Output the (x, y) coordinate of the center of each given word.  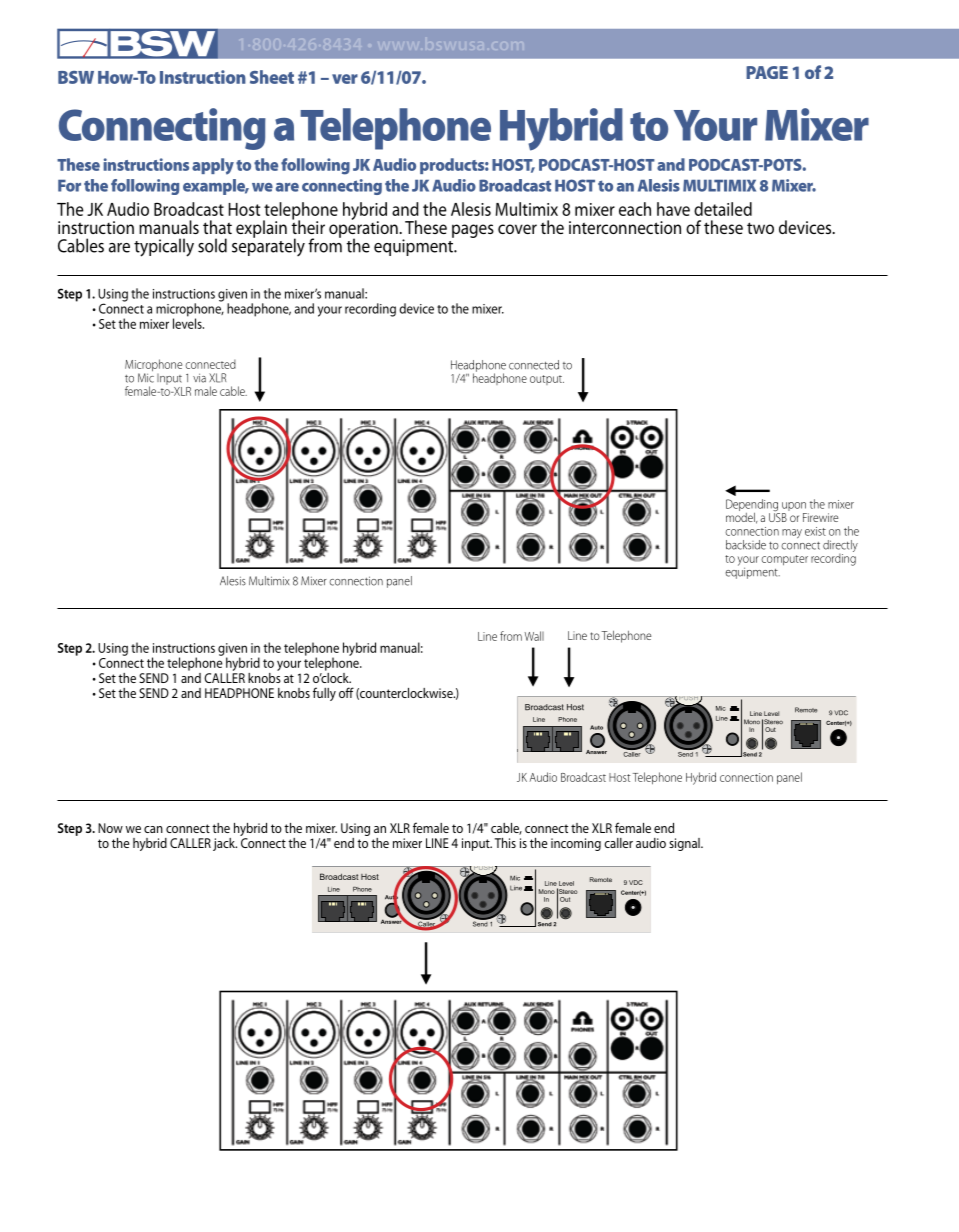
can (153, 829)
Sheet (272, 77)
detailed (723, 209)
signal (685, 844)
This (505, 843)
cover (517, 229)
